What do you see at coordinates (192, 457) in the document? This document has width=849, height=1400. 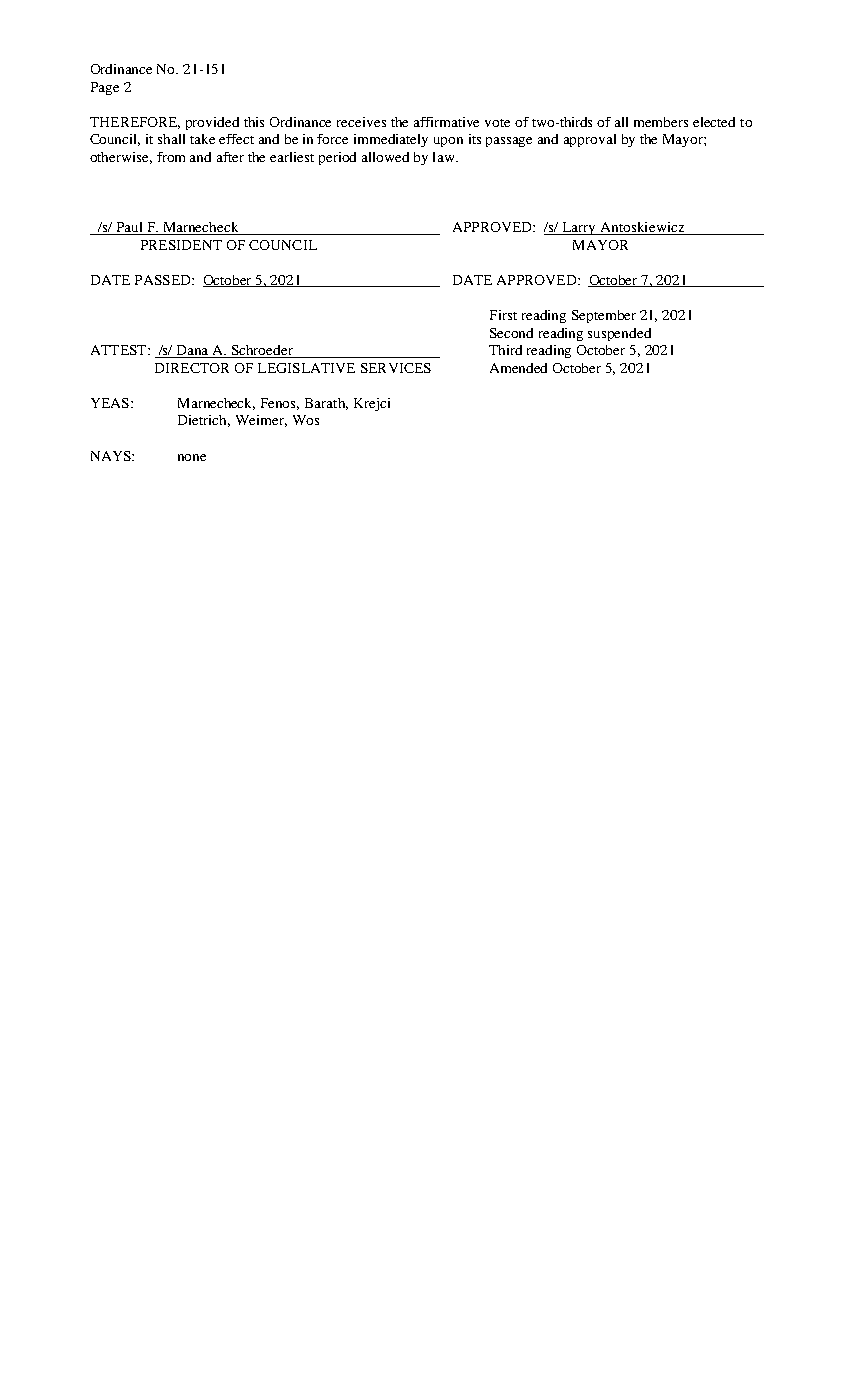 I see `none` at bounding box center [192, 457].
